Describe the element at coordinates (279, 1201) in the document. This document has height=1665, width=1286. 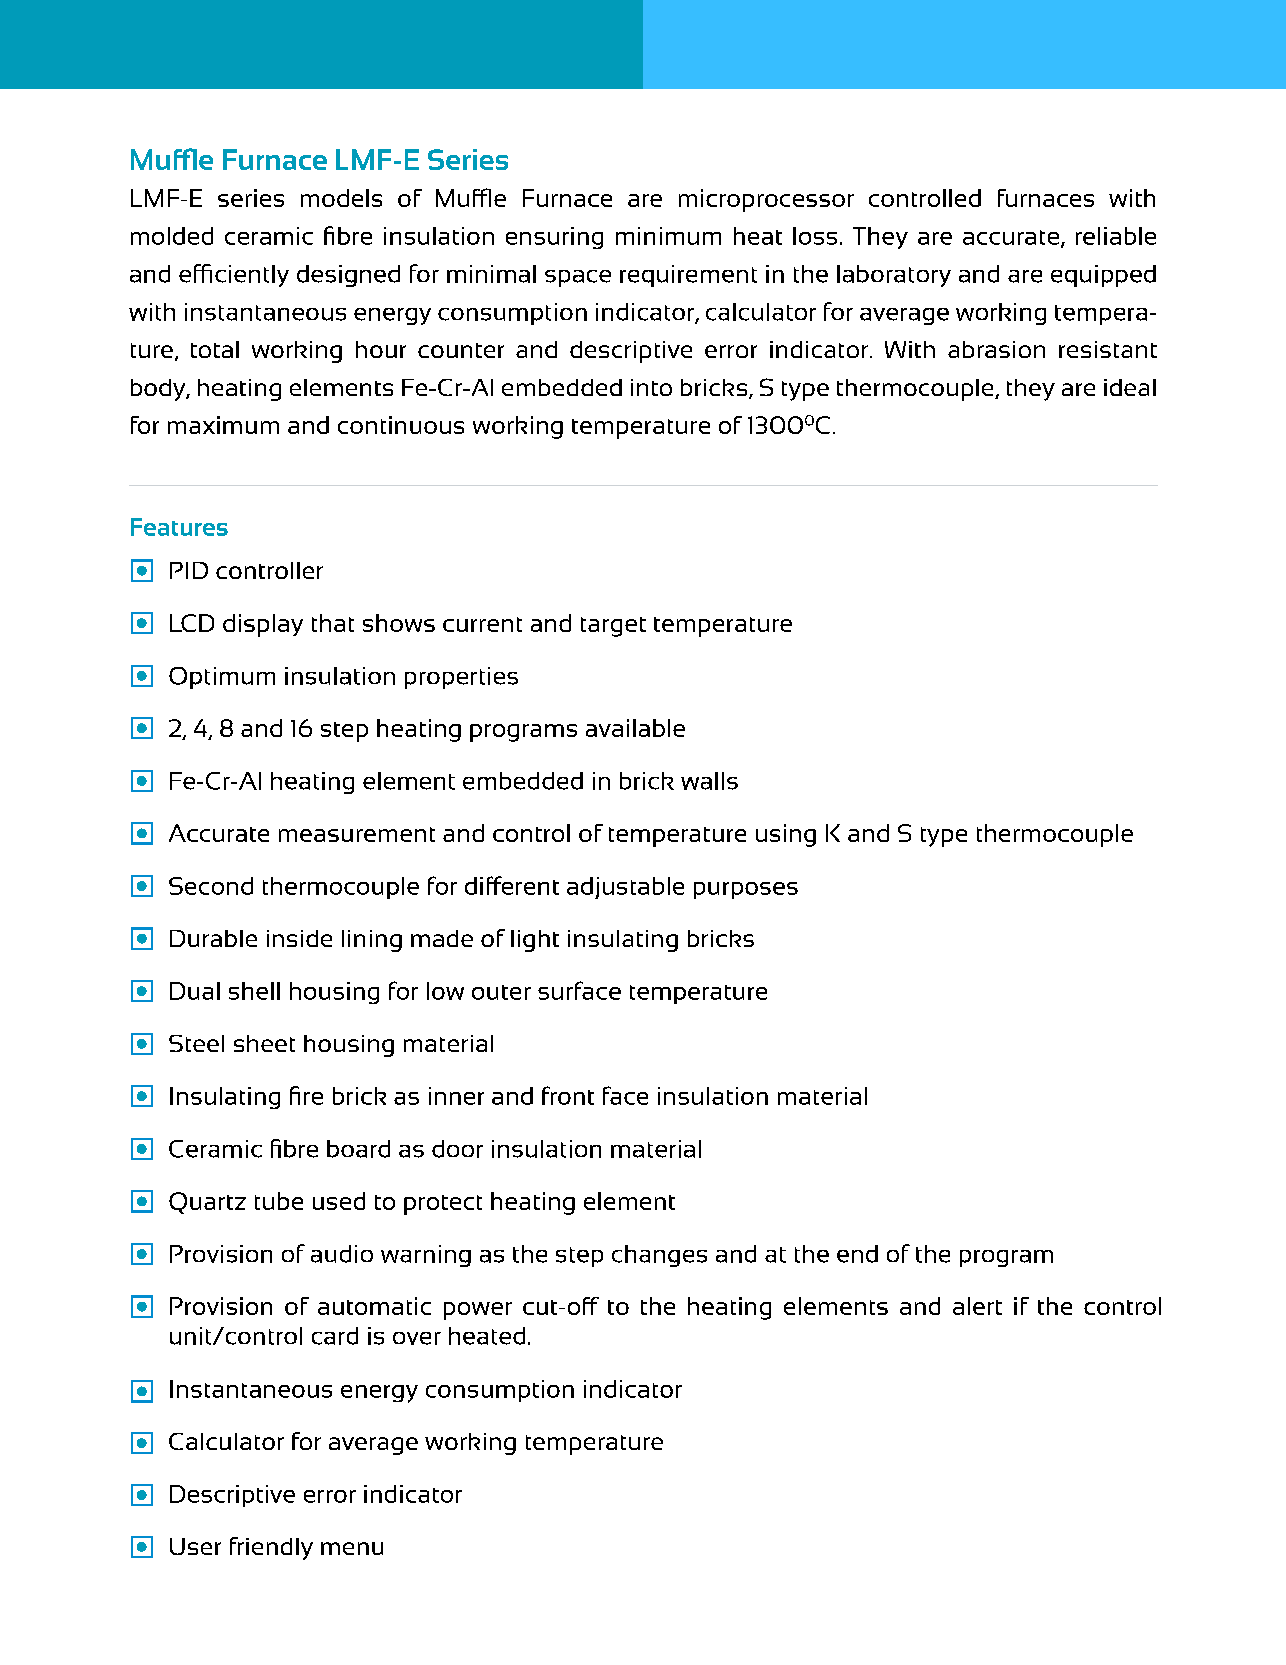
I see `tube` at that location.
